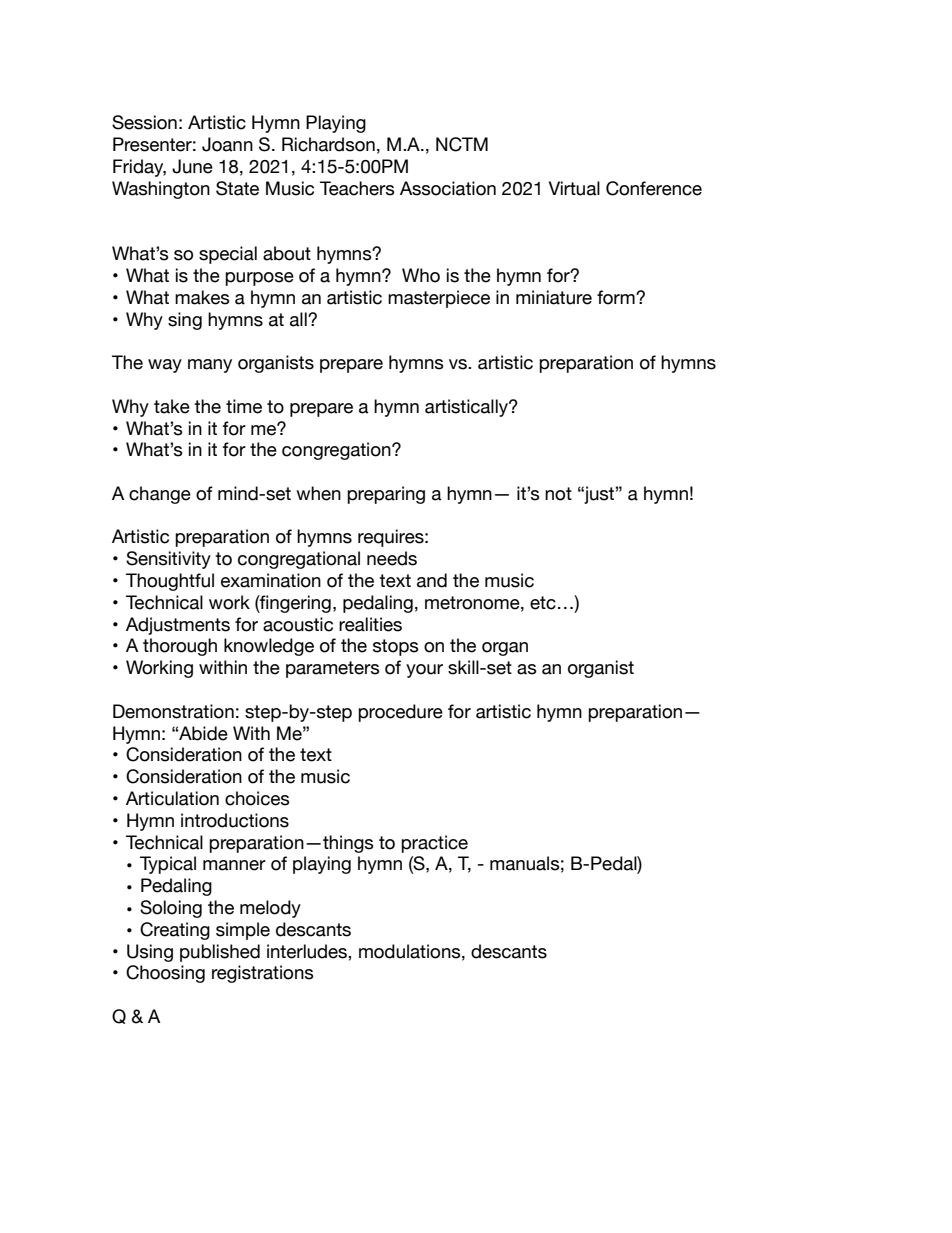 This image has width=952, height=1233. What do you see at coordinates (574, 188) in the image?
I see `Virtual` at bounding box center [574, 188].
